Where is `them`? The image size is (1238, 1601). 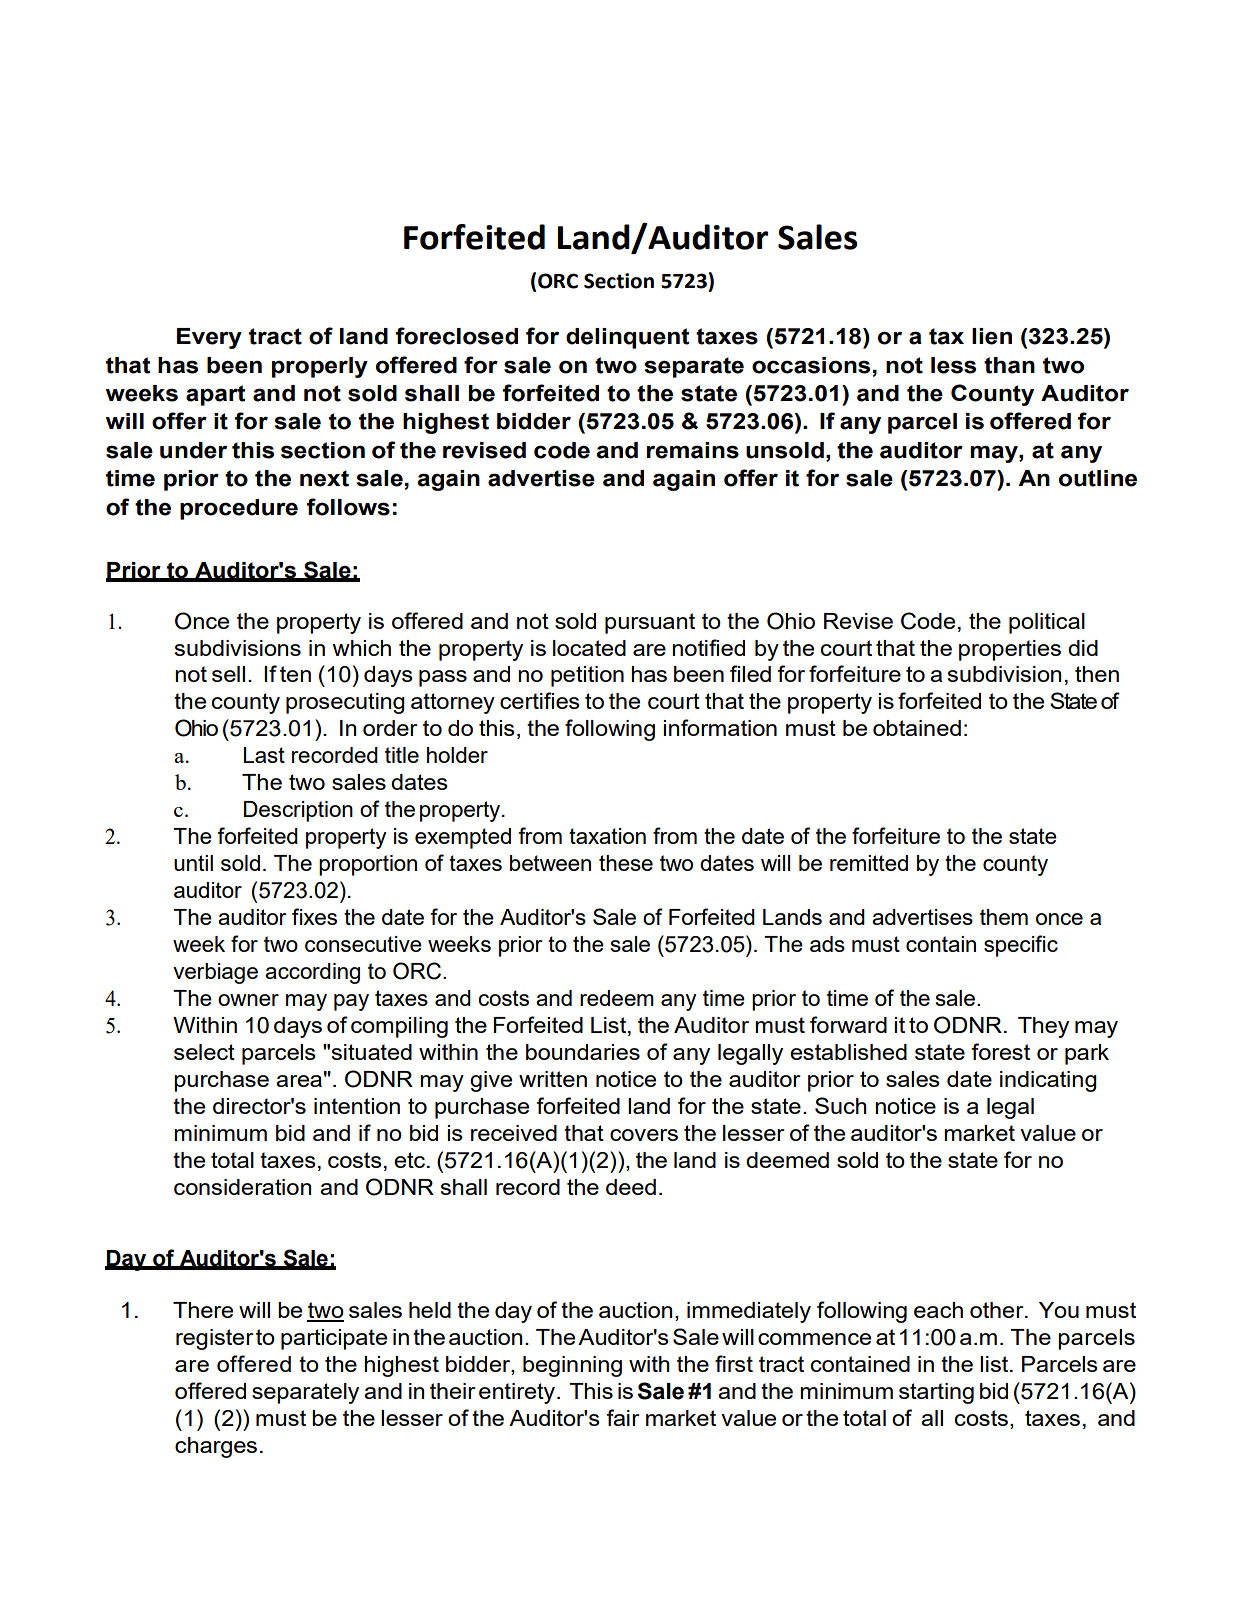
them is located at coordinates (1004, 917).
